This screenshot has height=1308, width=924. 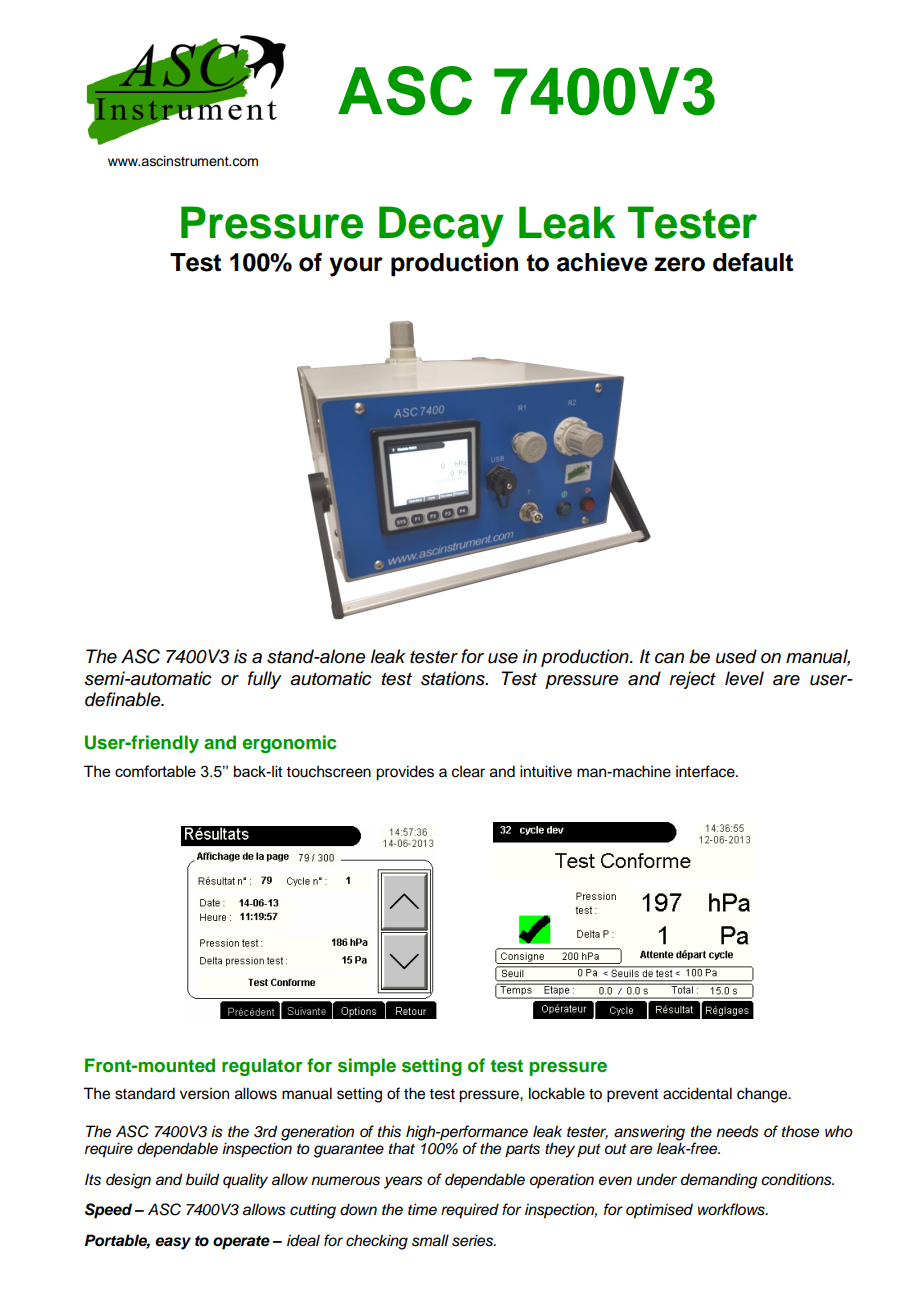 What do you see at coordinates (155, 771) in the screenshot?
I see `comfortable` at bounding box center [155, 771].
